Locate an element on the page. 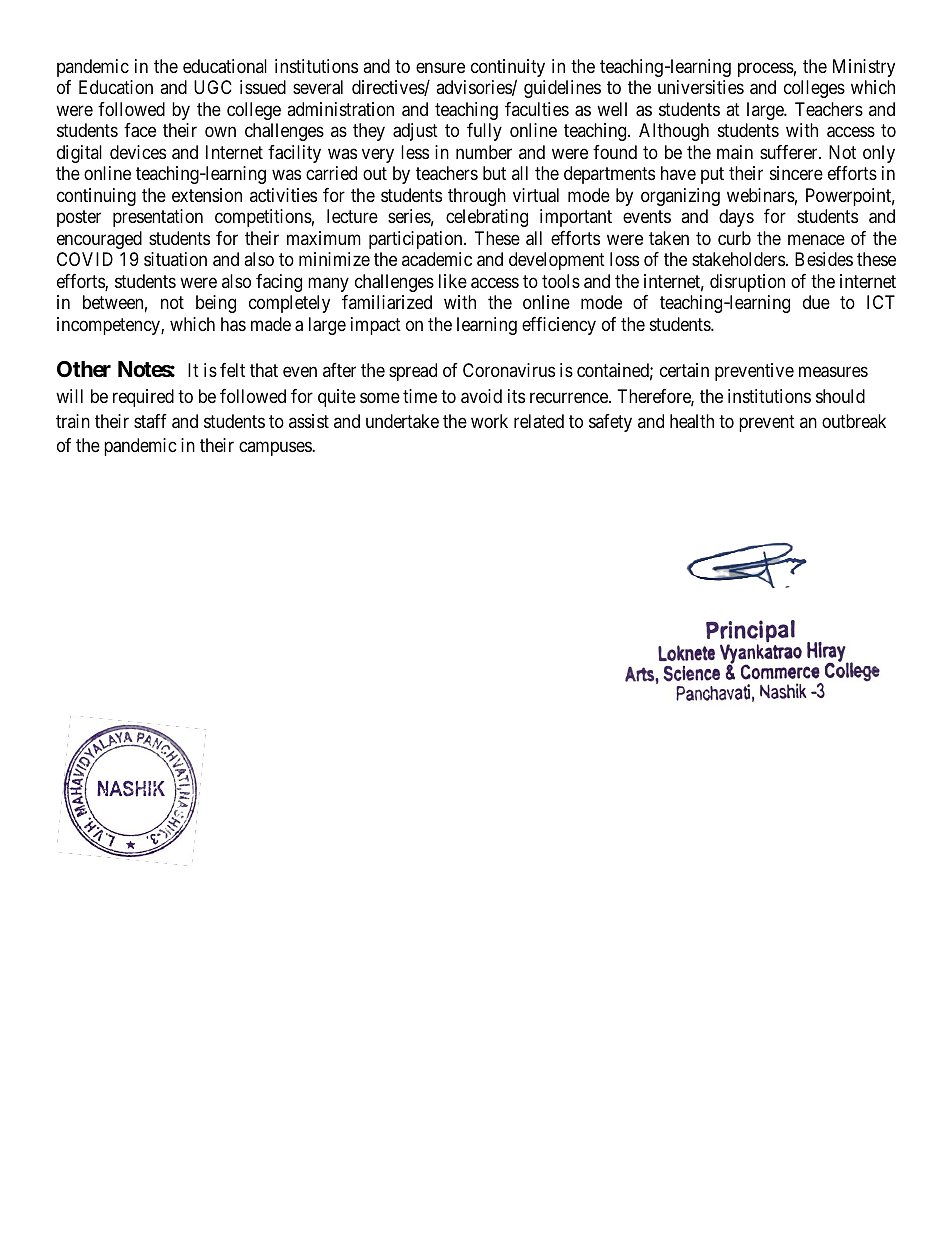  UGC is located at coordinates (213, 87).
